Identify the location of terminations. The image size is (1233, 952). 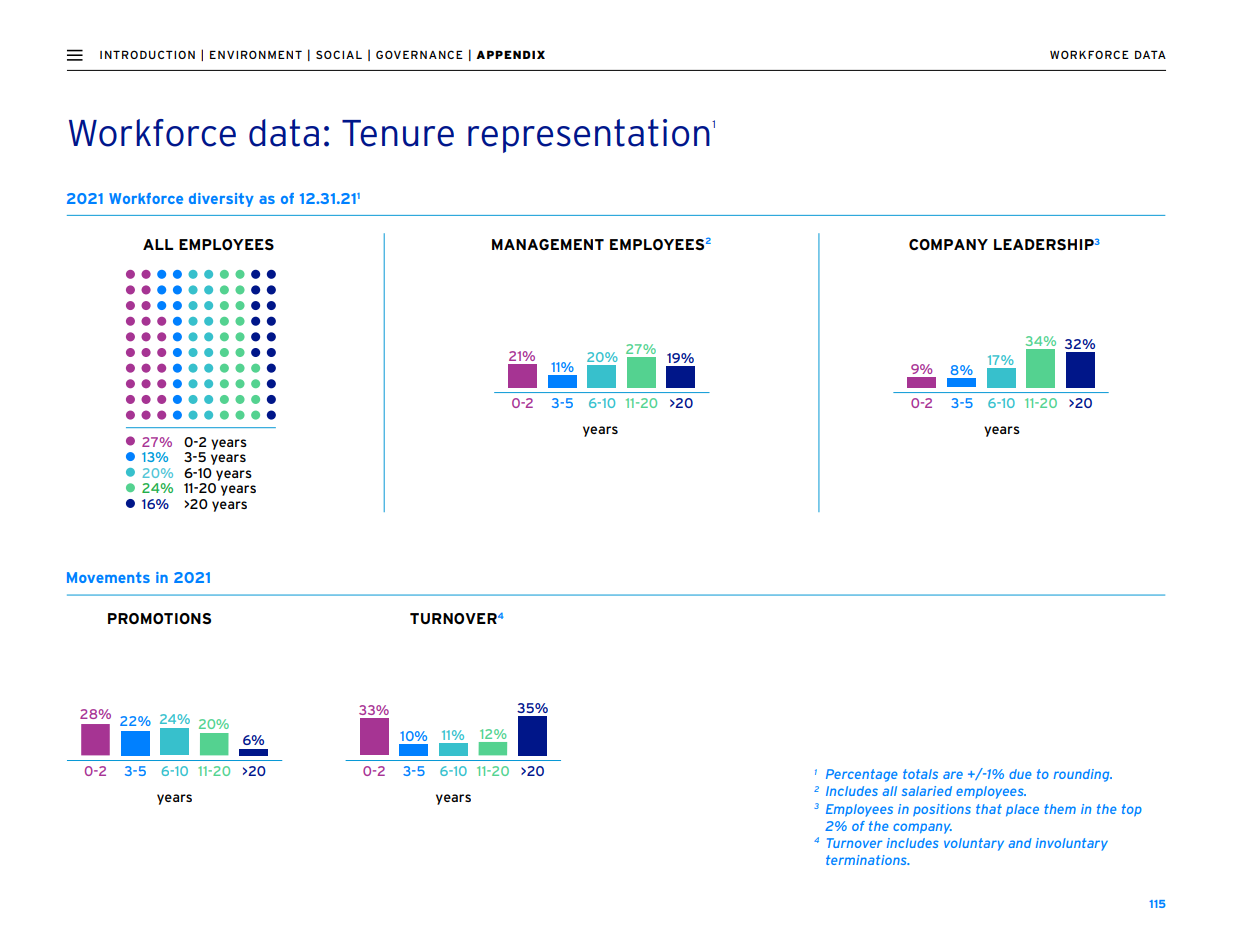
(867, 860).
